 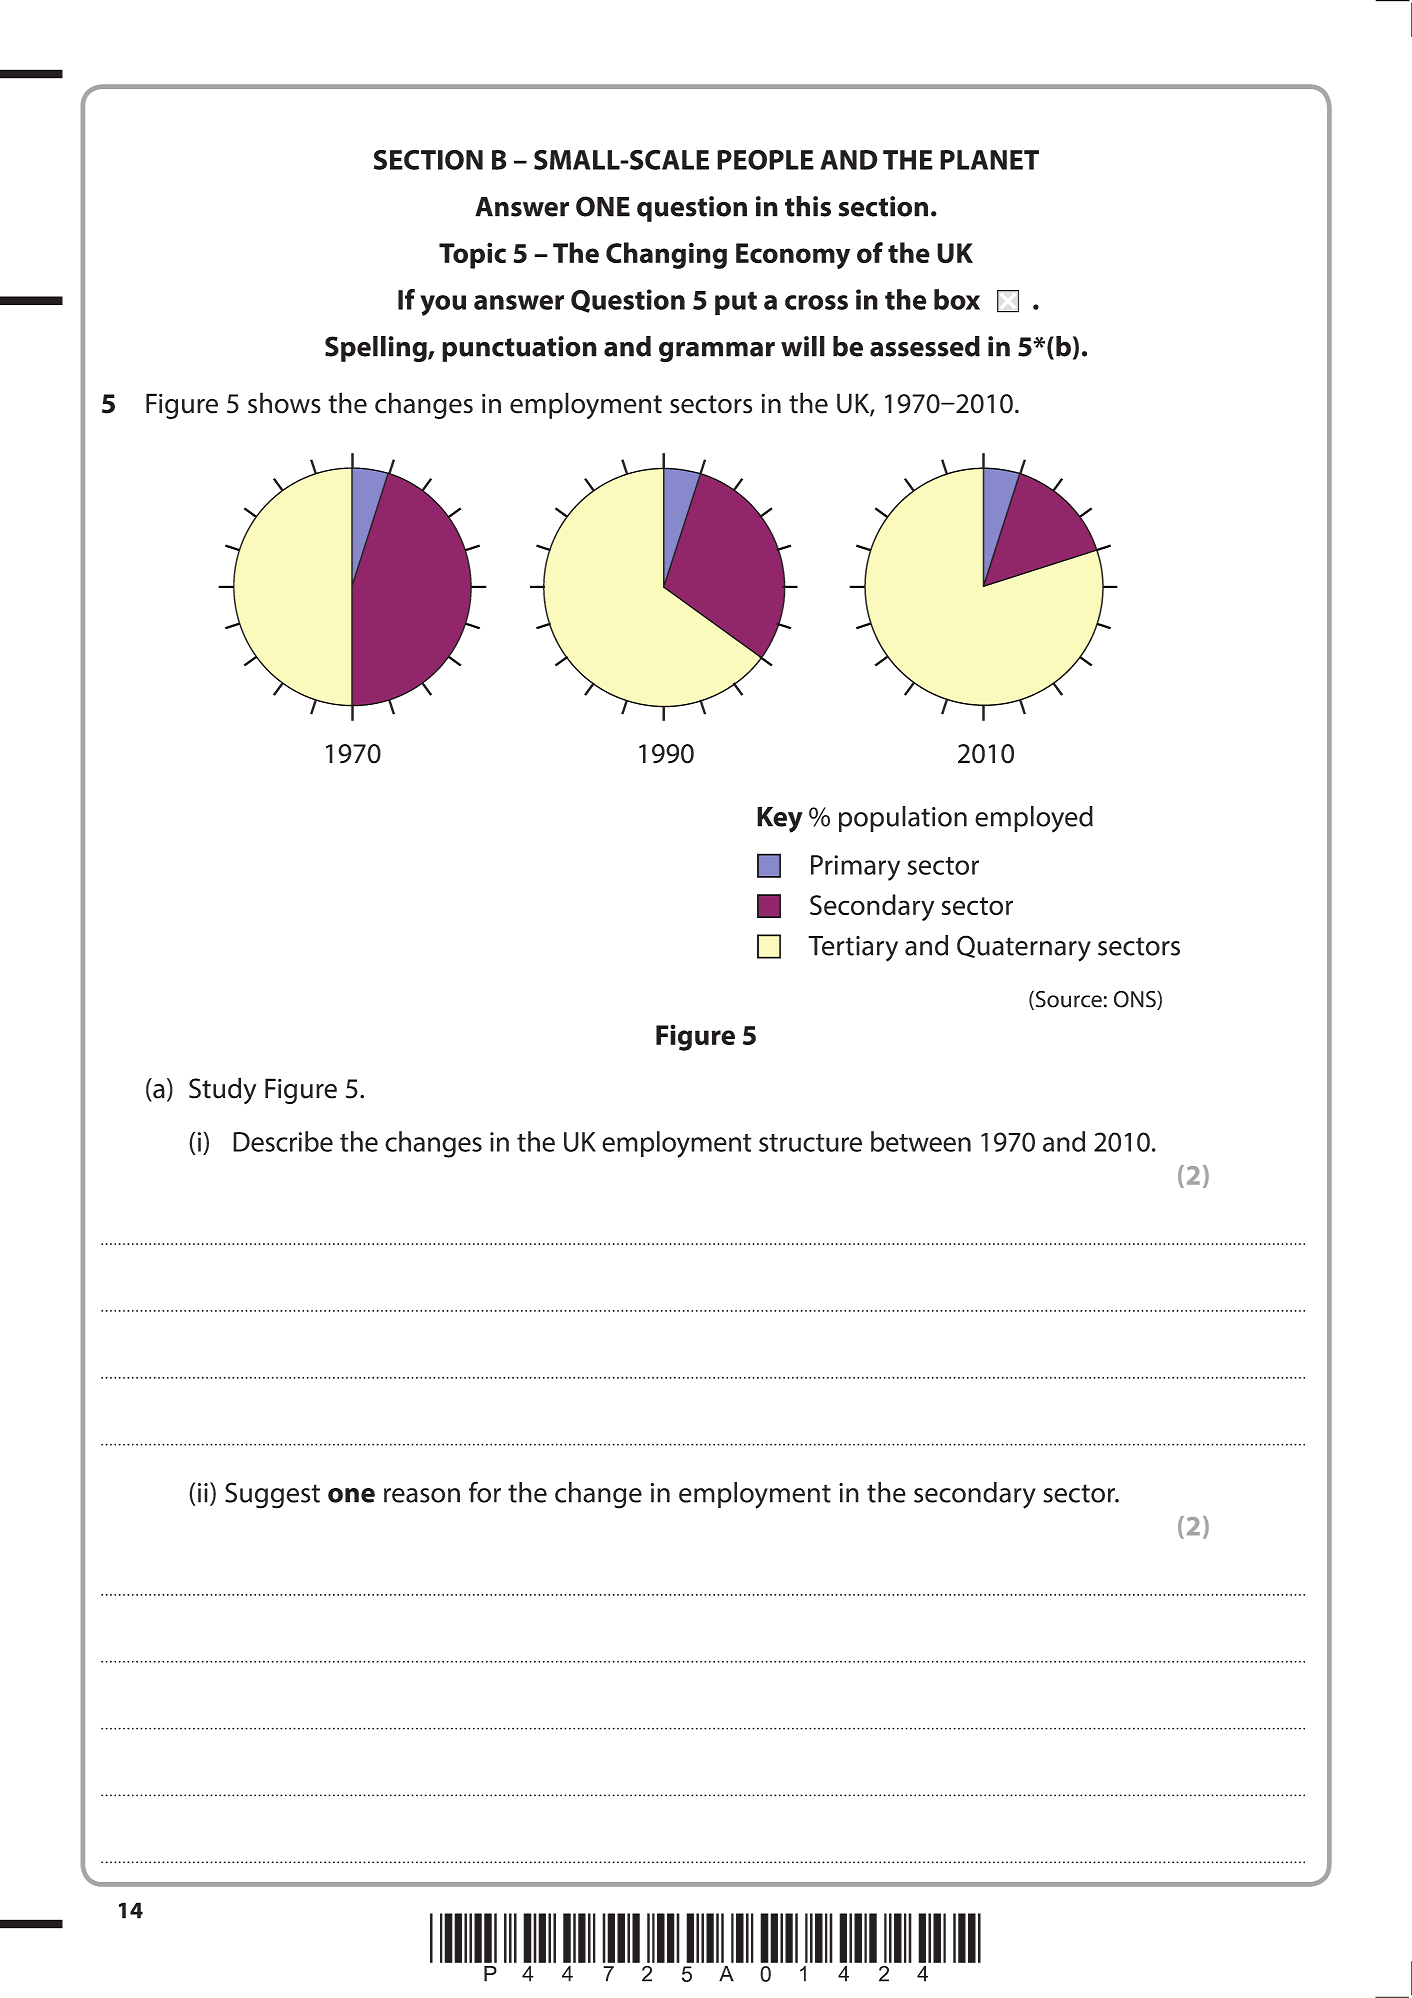 I want to click on Key, so click(x=780, y=820).
